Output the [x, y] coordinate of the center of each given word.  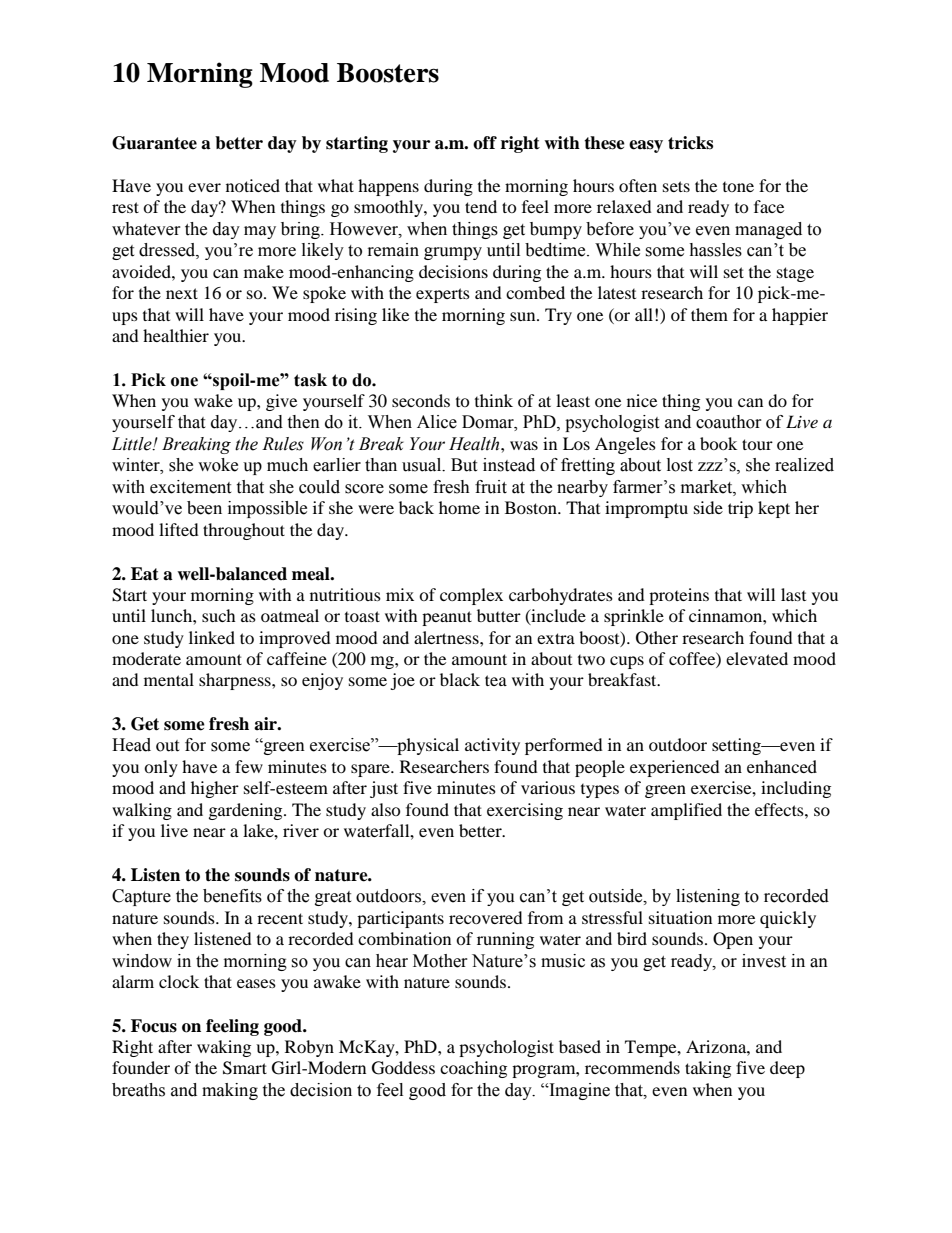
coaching [473, 1069]
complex [471, 596]
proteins [679, 596]
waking [224, 1048]
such [219, 615]
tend [481, 206]
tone [738, 187]
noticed [253, 185]
